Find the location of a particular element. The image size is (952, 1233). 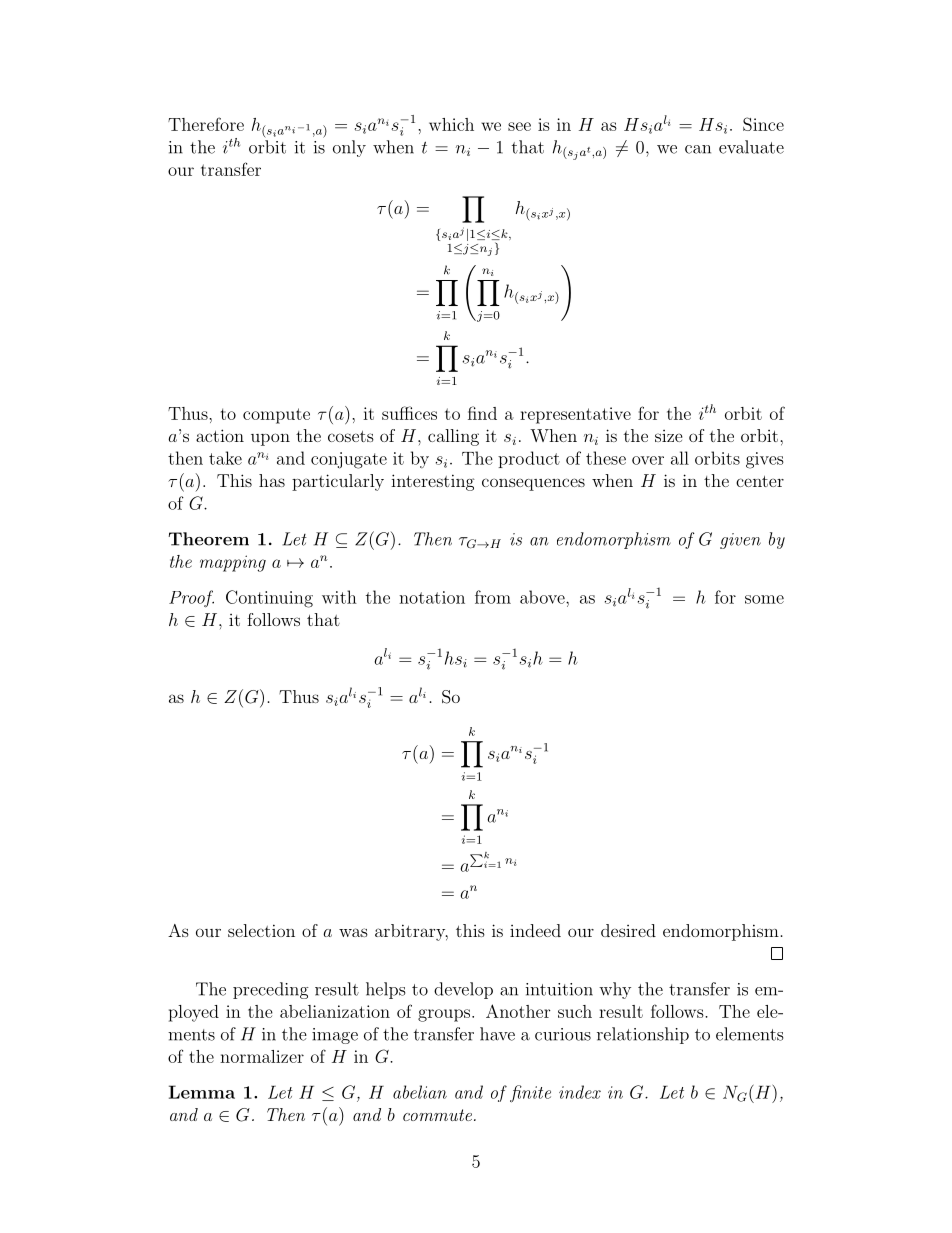

some is located at coordinates (764, 599).
